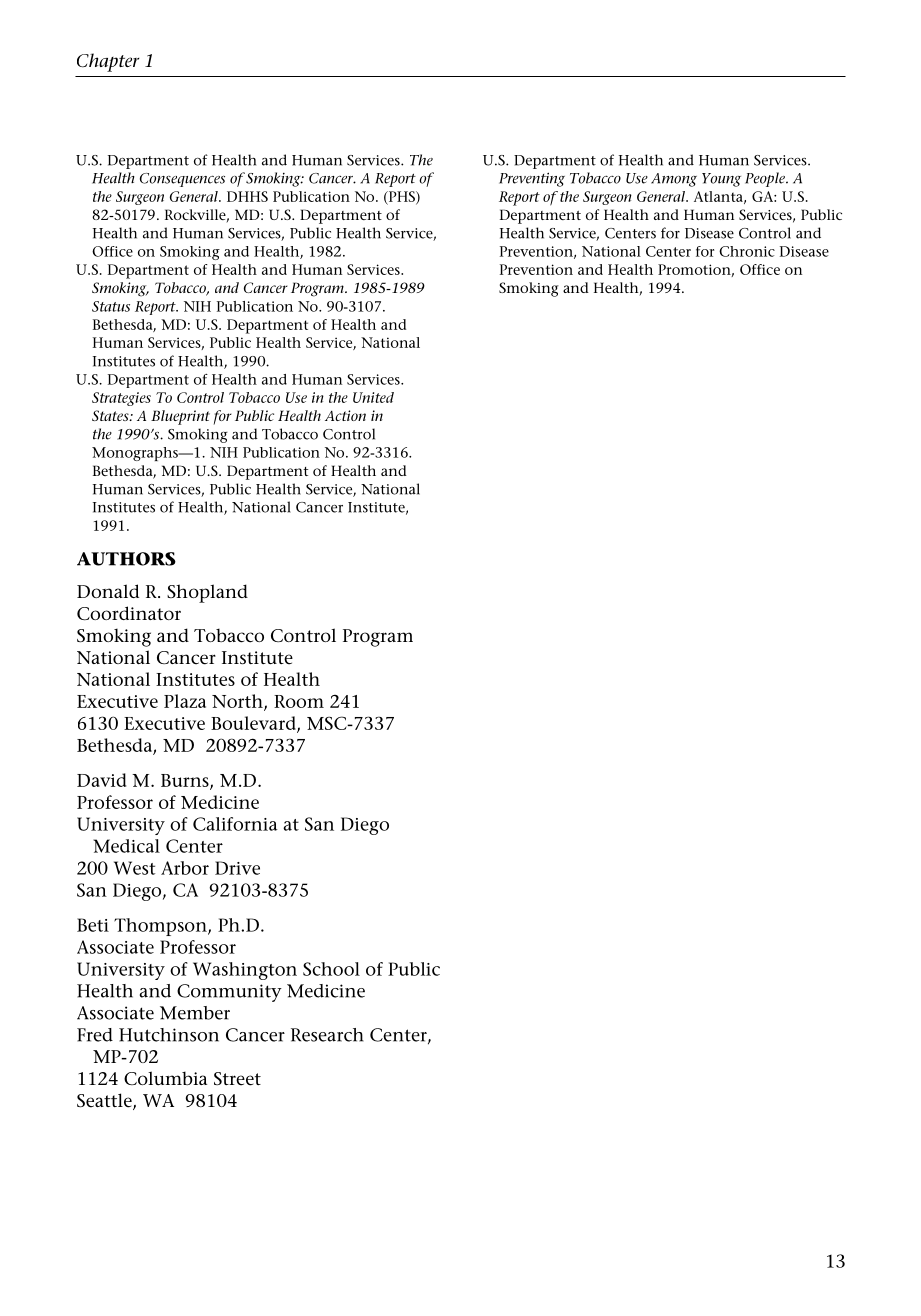  Describe the element at coordinates (373, 397) in the document. I see `United` at that location.
